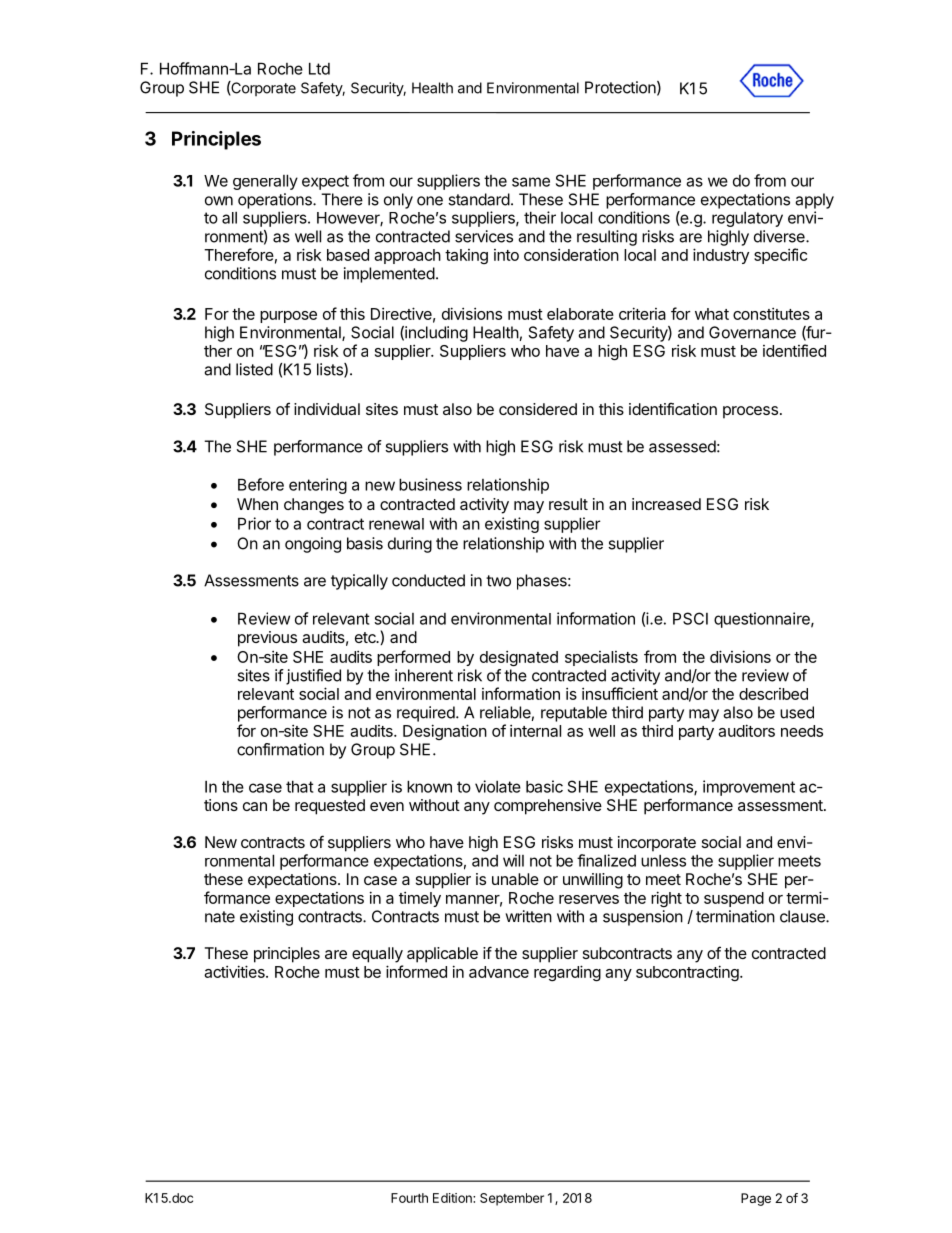  Describe the element at coordinates (409, 1198) in the screenshot. I see `Fourth` at that location.
